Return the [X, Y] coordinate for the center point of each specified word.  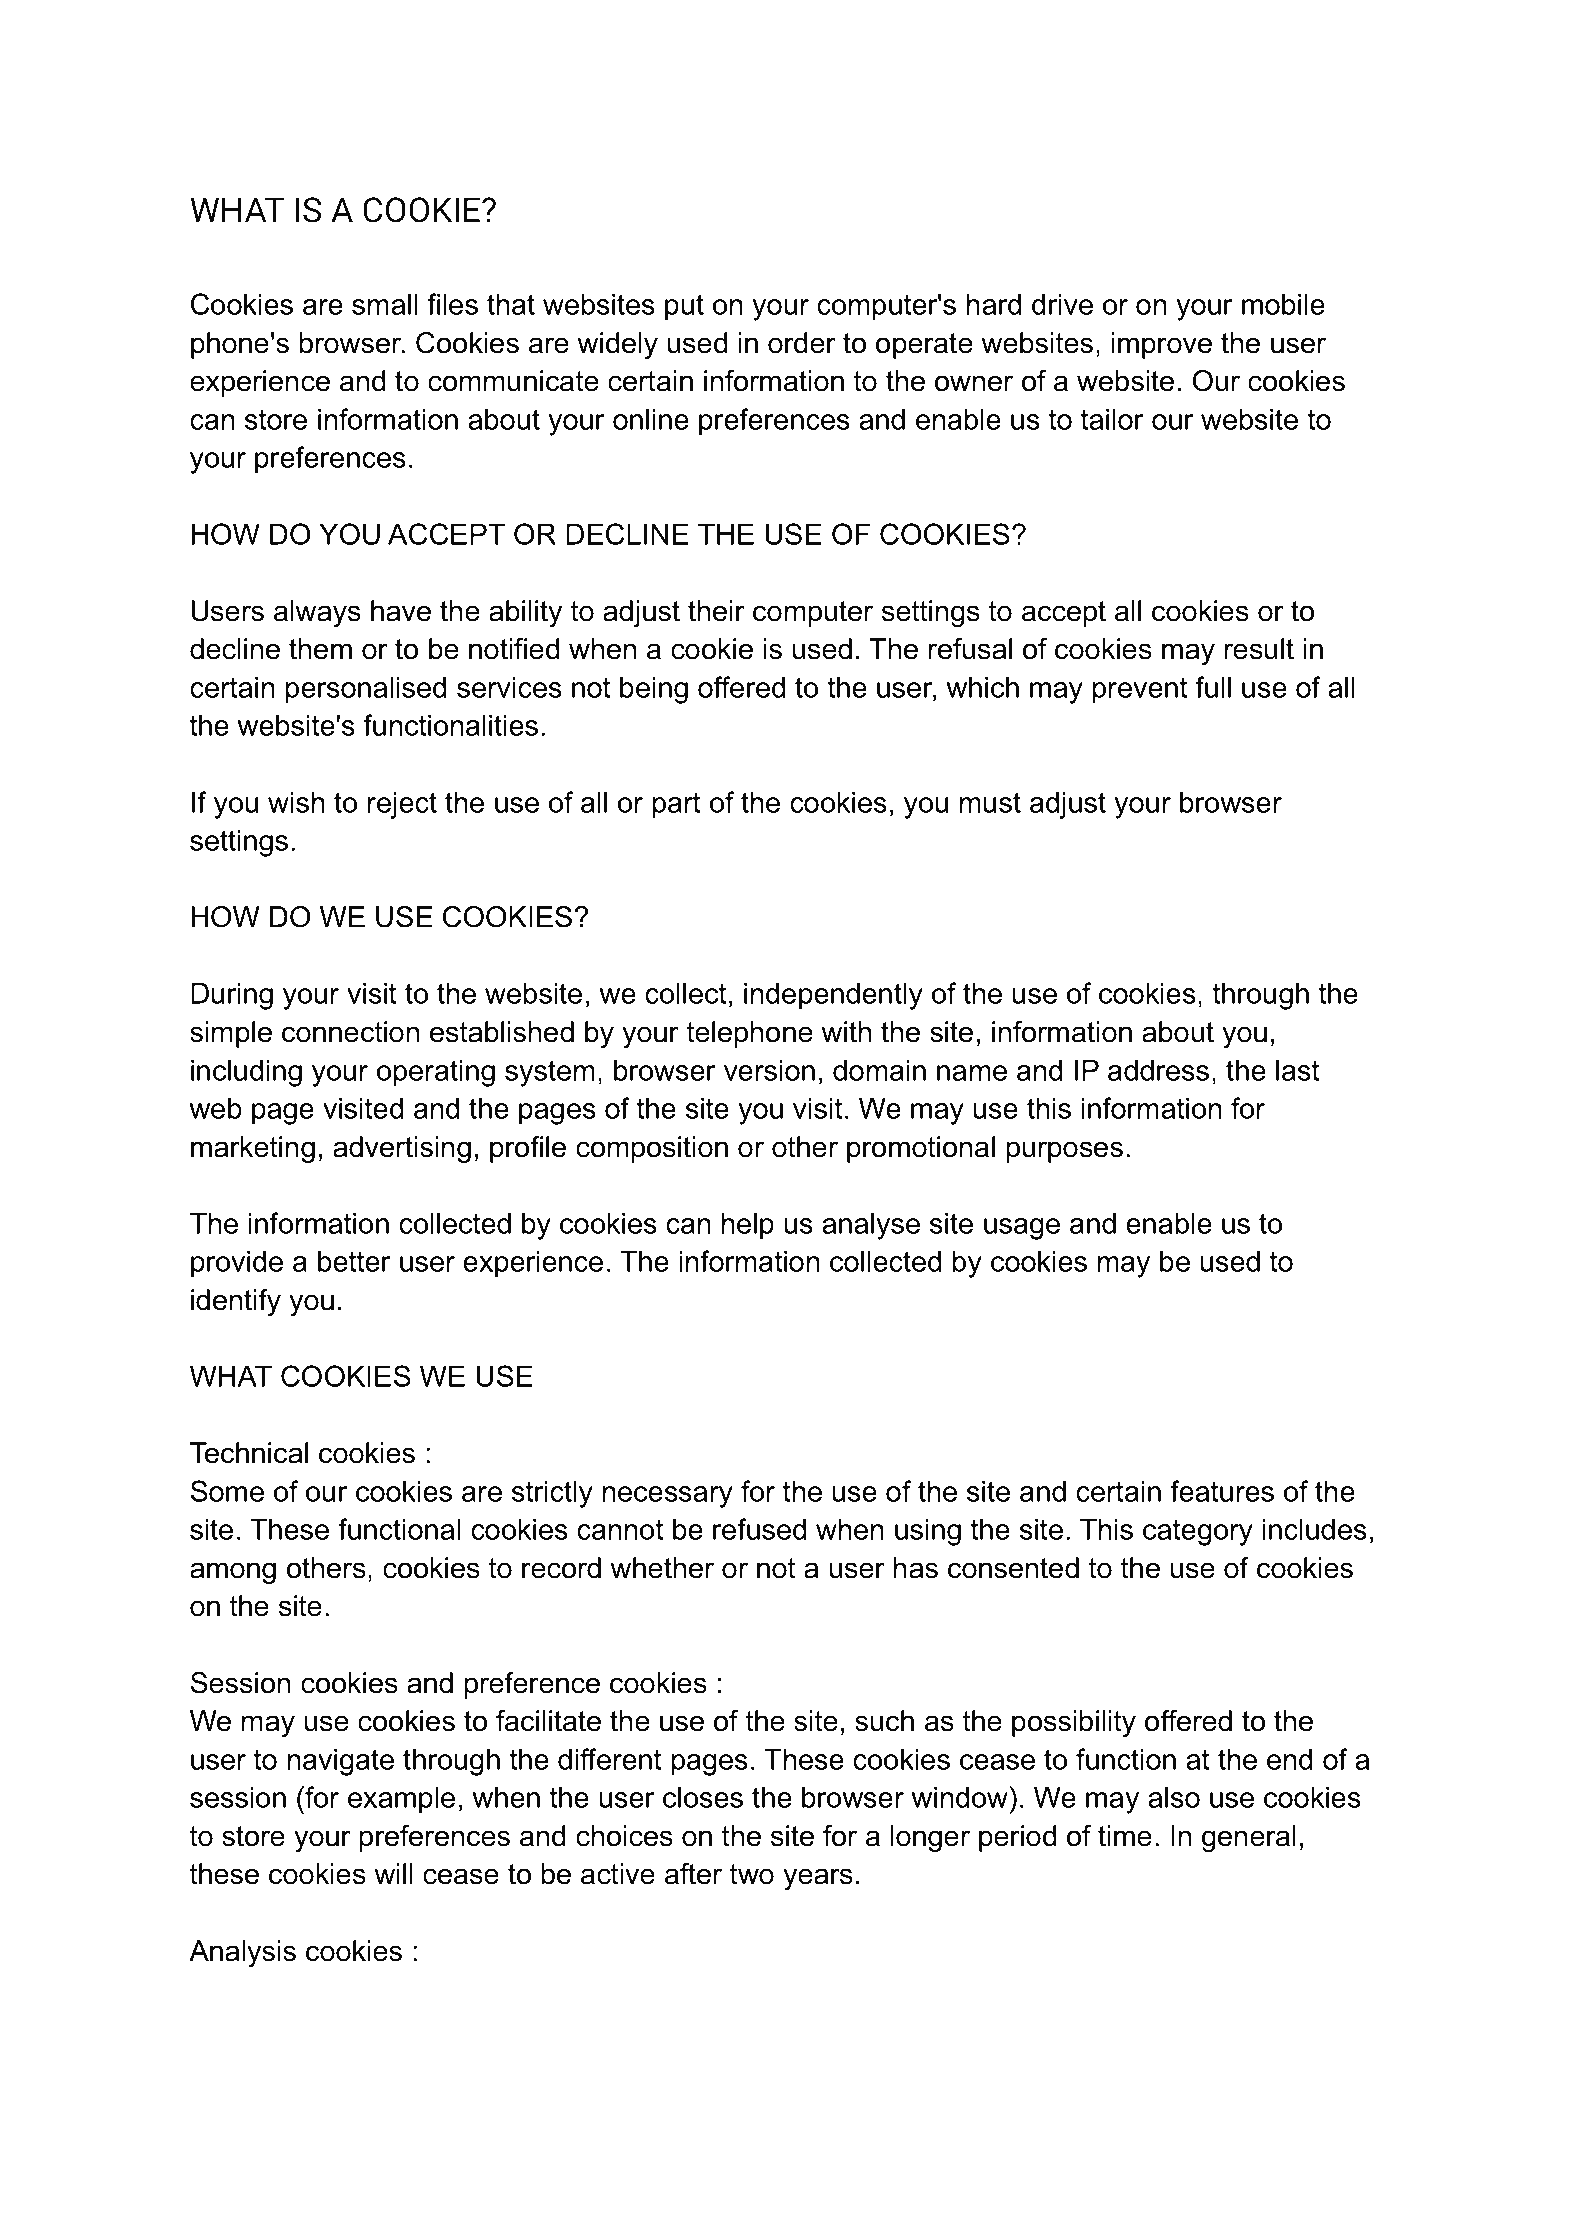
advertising [402, 1149]
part [676, 805]
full [1213, 687]
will [393, 1873]
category [1198, 1532]
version [769, 1070]
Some [227, 1491]
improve [1162, 345]
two [752, 1874]
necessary [668, 1497]
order [802, 343]
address [1158, 1070]
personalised [366, 690]
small [385, 304]
